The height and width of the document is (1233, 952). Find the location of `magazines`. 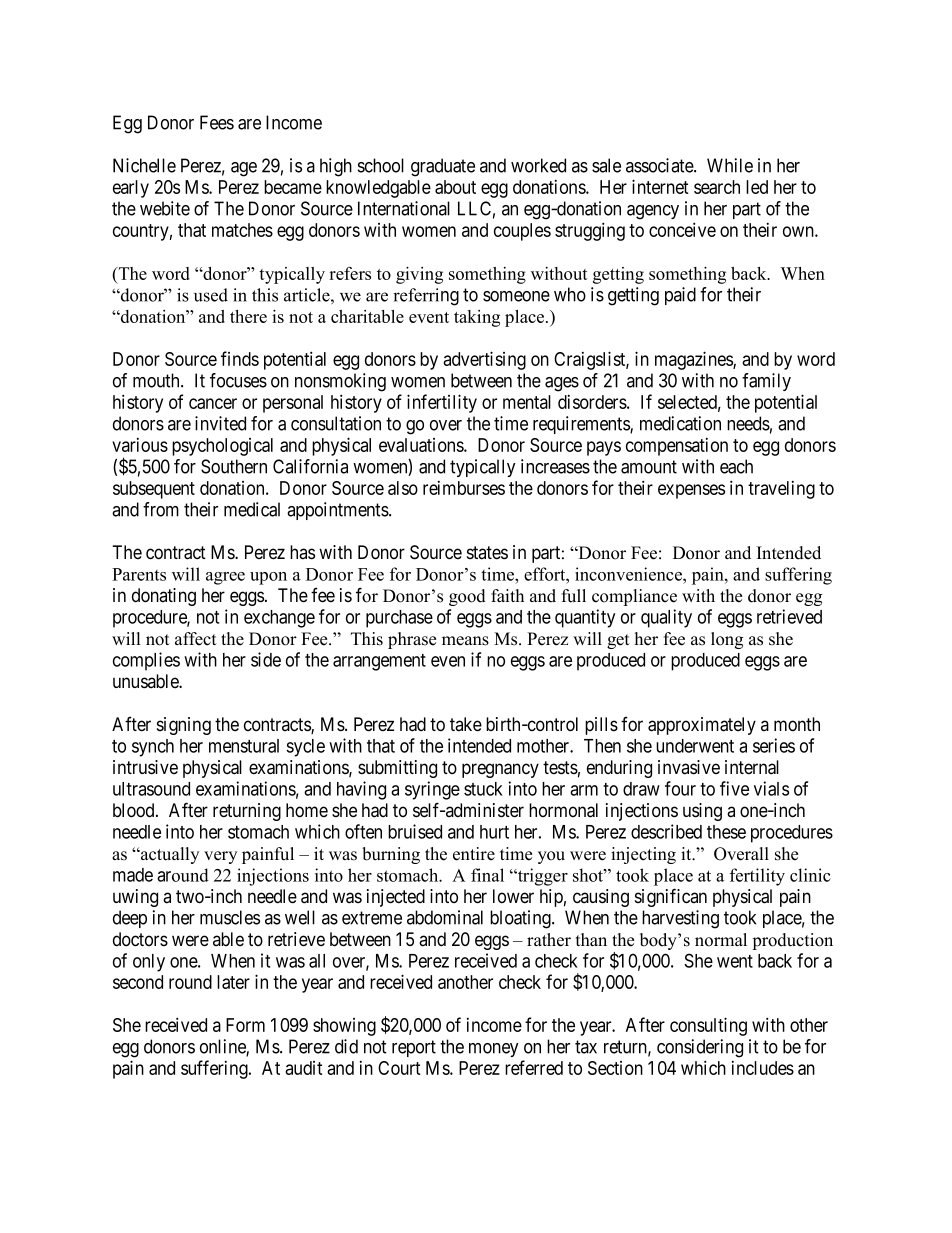

magazines is located at coordinates (694, 360).
